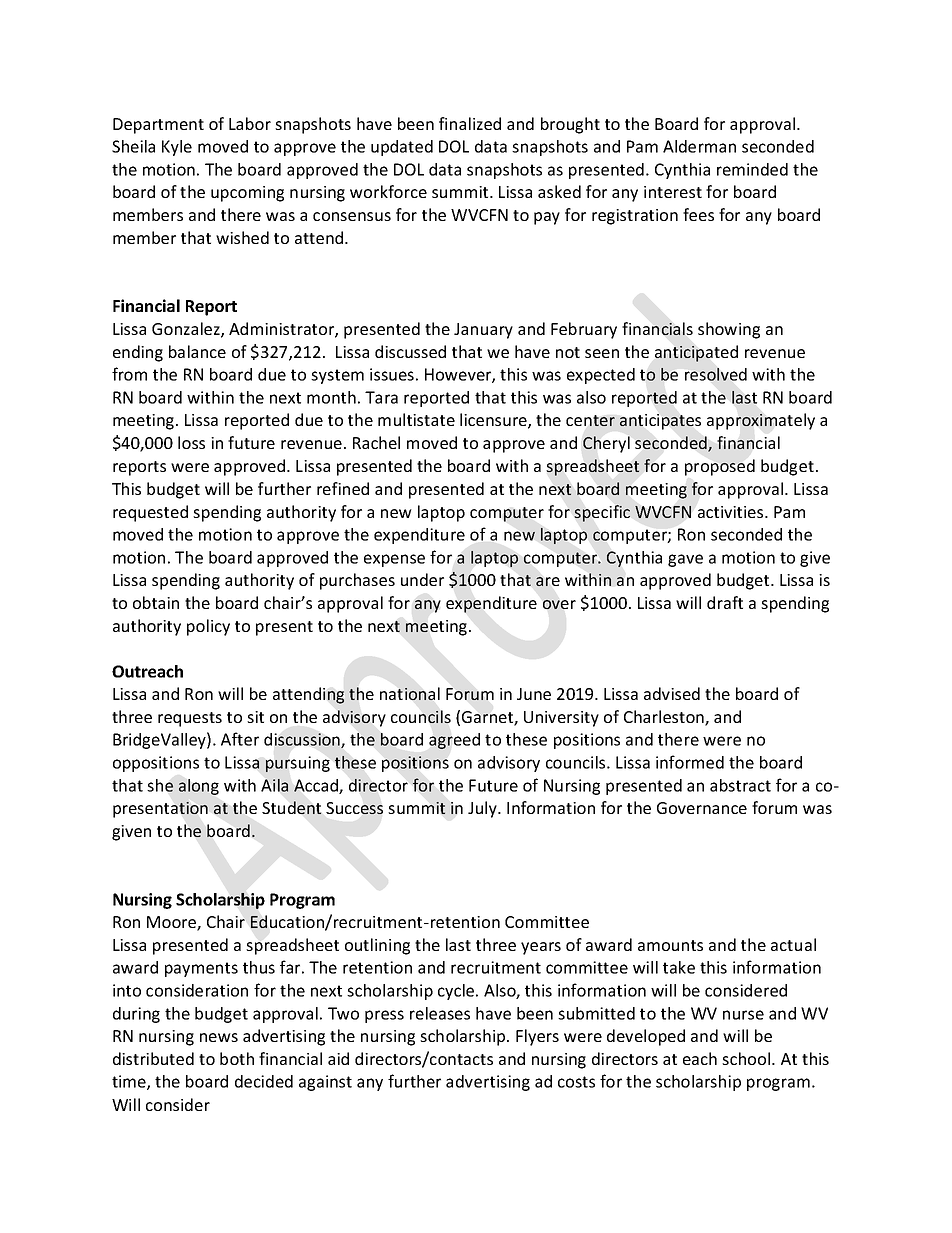 Image resolution: width=952 pixels, height=1233 pixels. What do you see at coordinates (699, 146) in the screenshot?
I see `Alderman` at bounding box center [699, 146].
